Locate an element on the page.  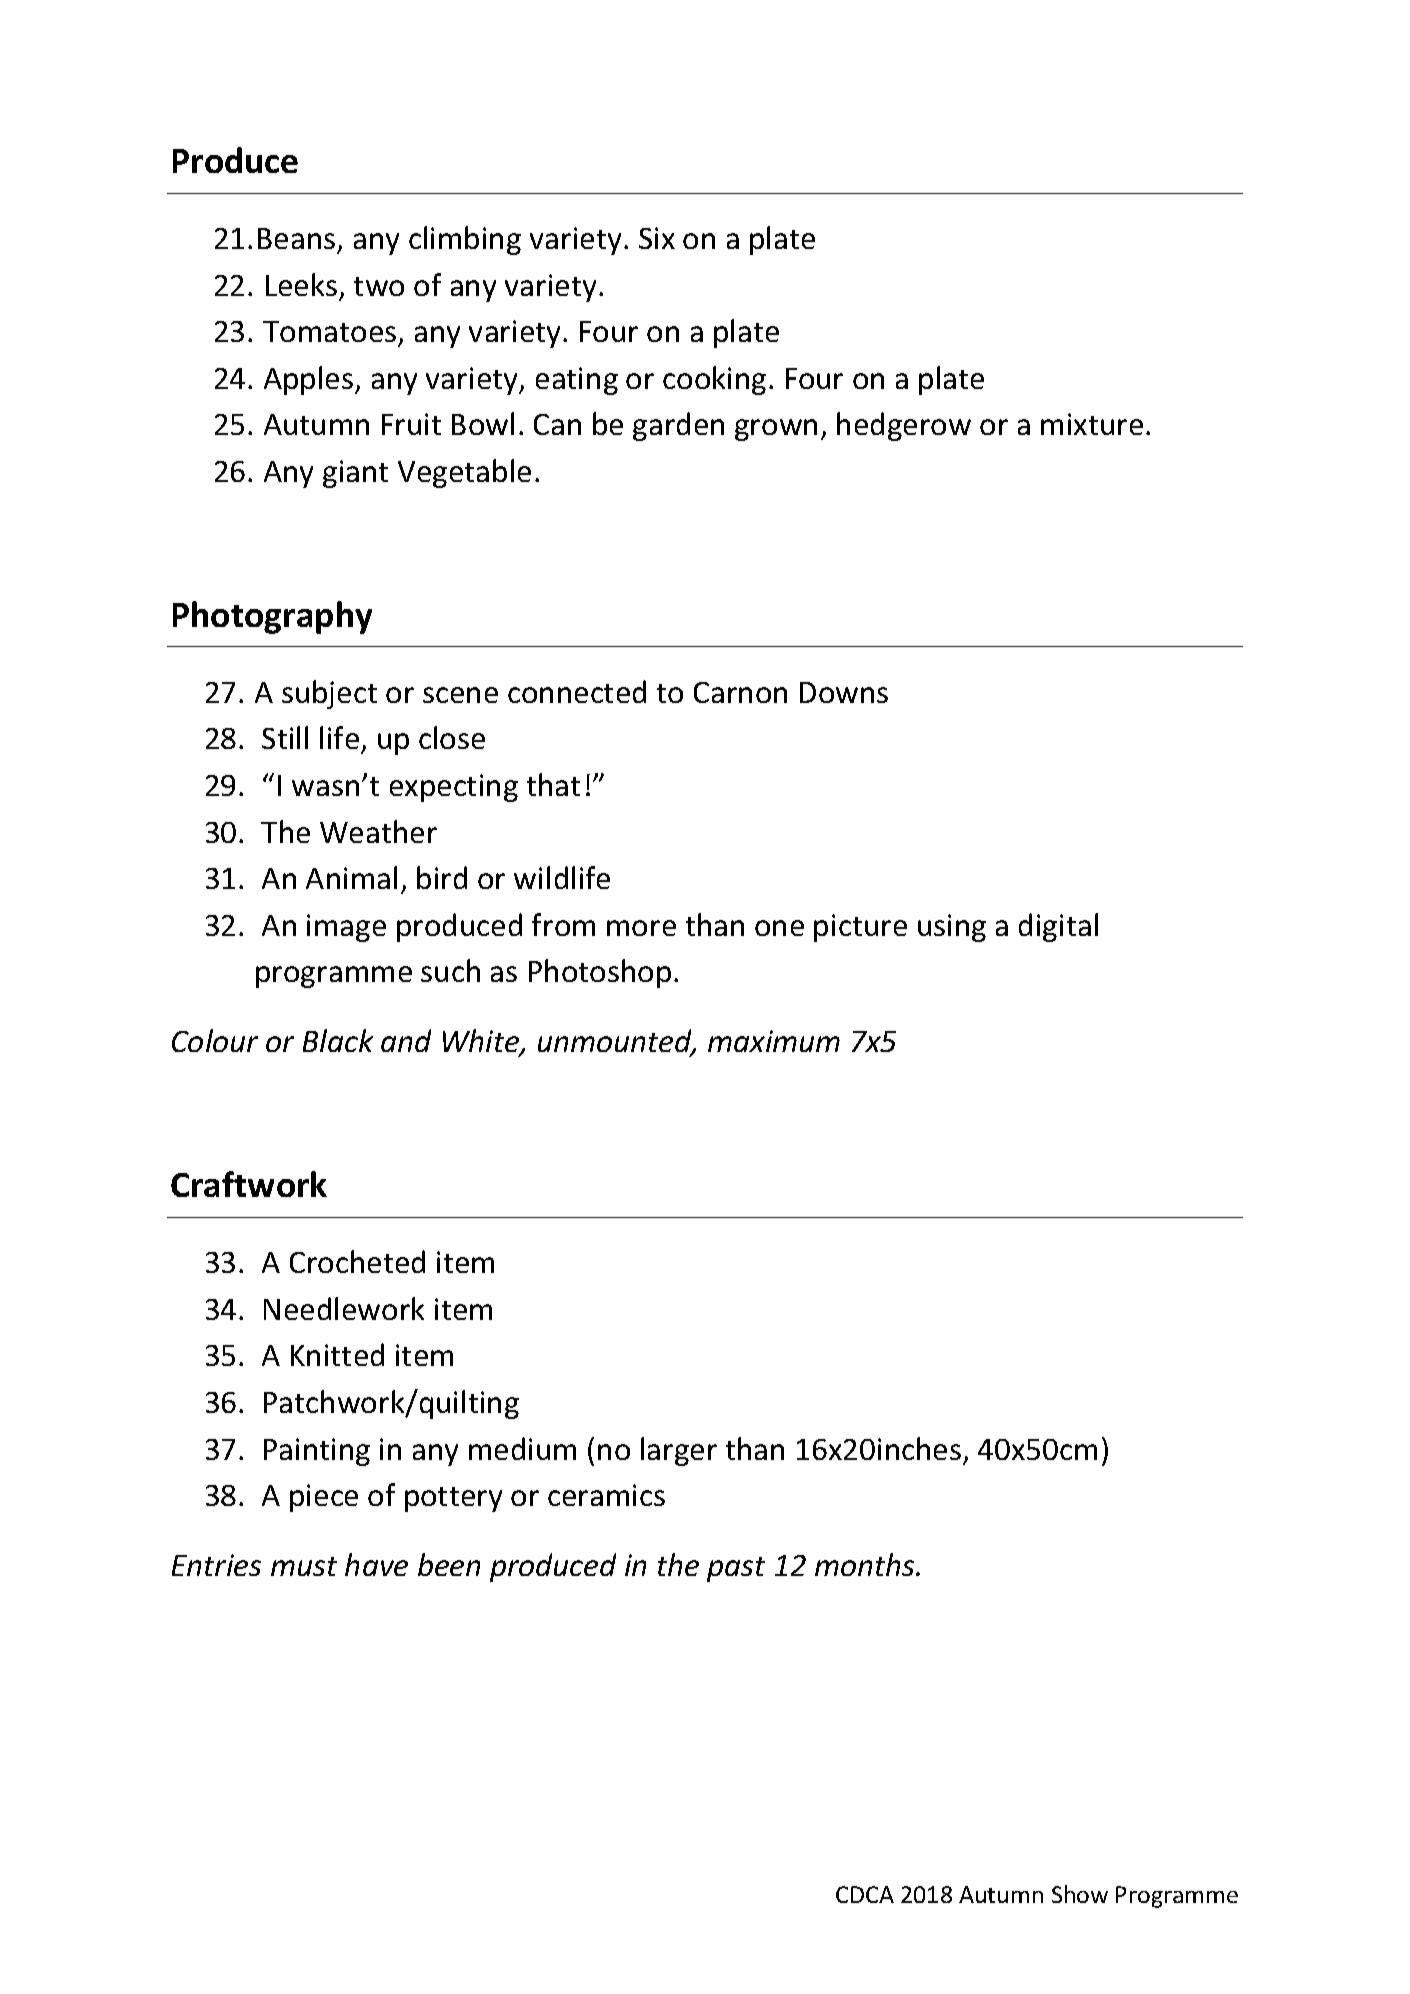
must is located at coordinates (304, 1566).
